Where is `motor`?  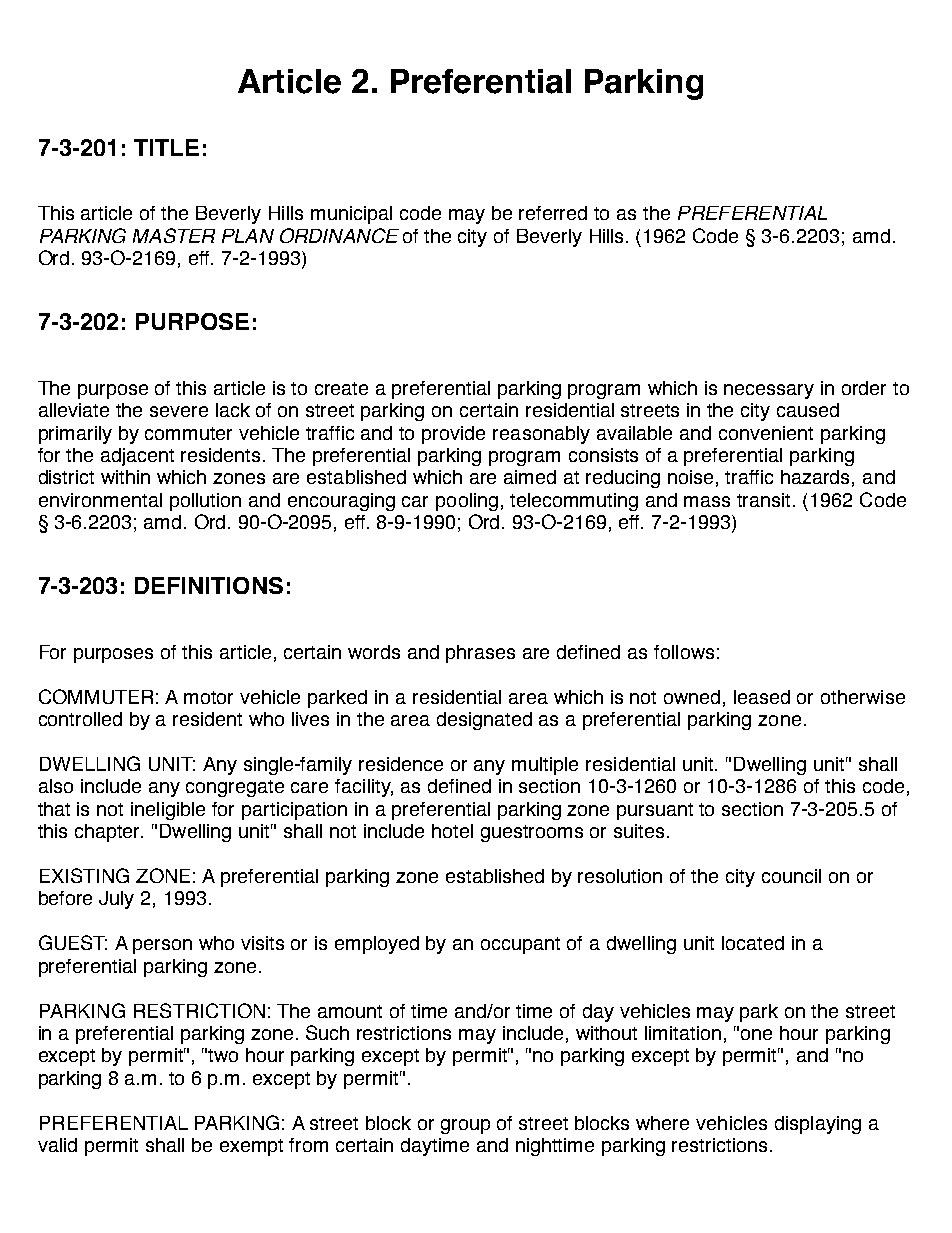 motor is located at coordinates (208, 697).
